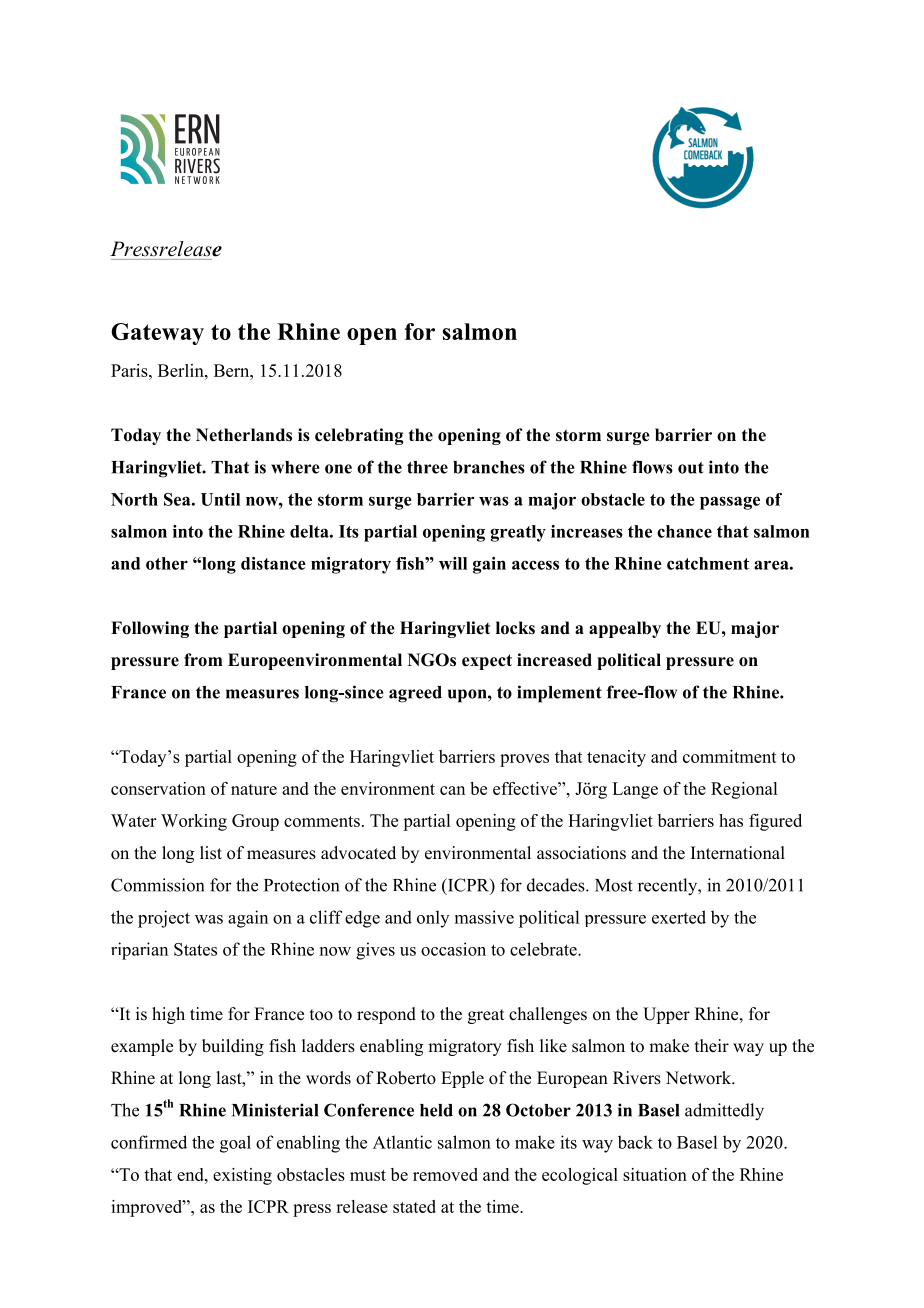  Describe the element at coordinates (386, 1015) in the document. I see `respond` at that location.
